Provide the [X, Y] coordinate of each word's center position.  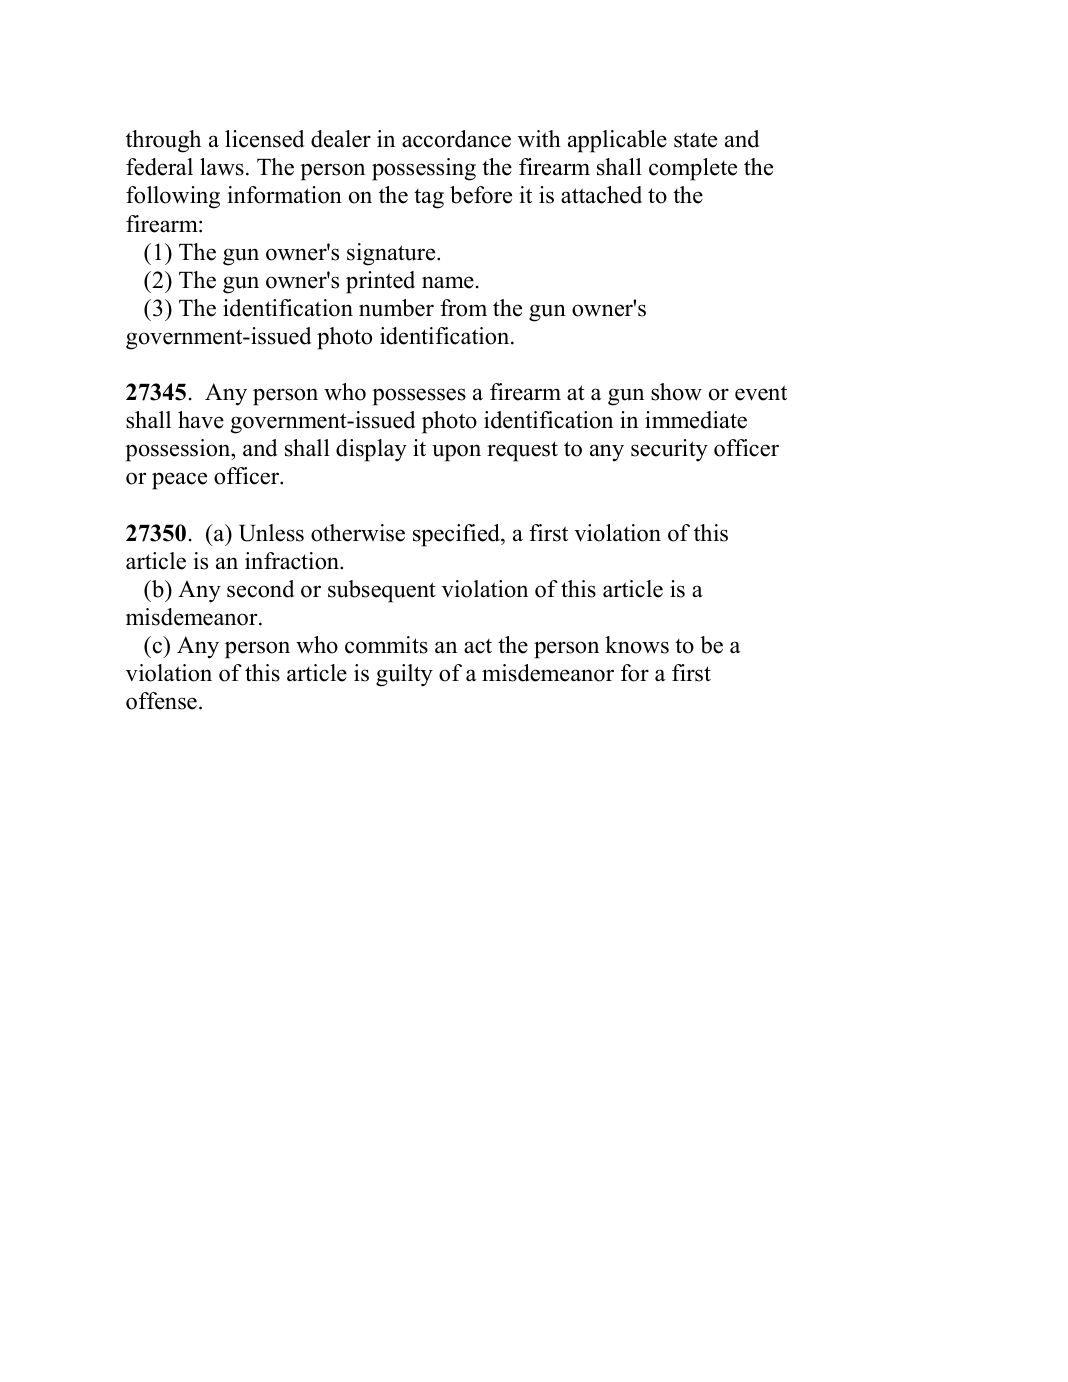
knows [637, 645]
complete [693, 169]
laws [222, 167]
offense [161, 701]
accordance [456, 139]
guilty [404, 675]
